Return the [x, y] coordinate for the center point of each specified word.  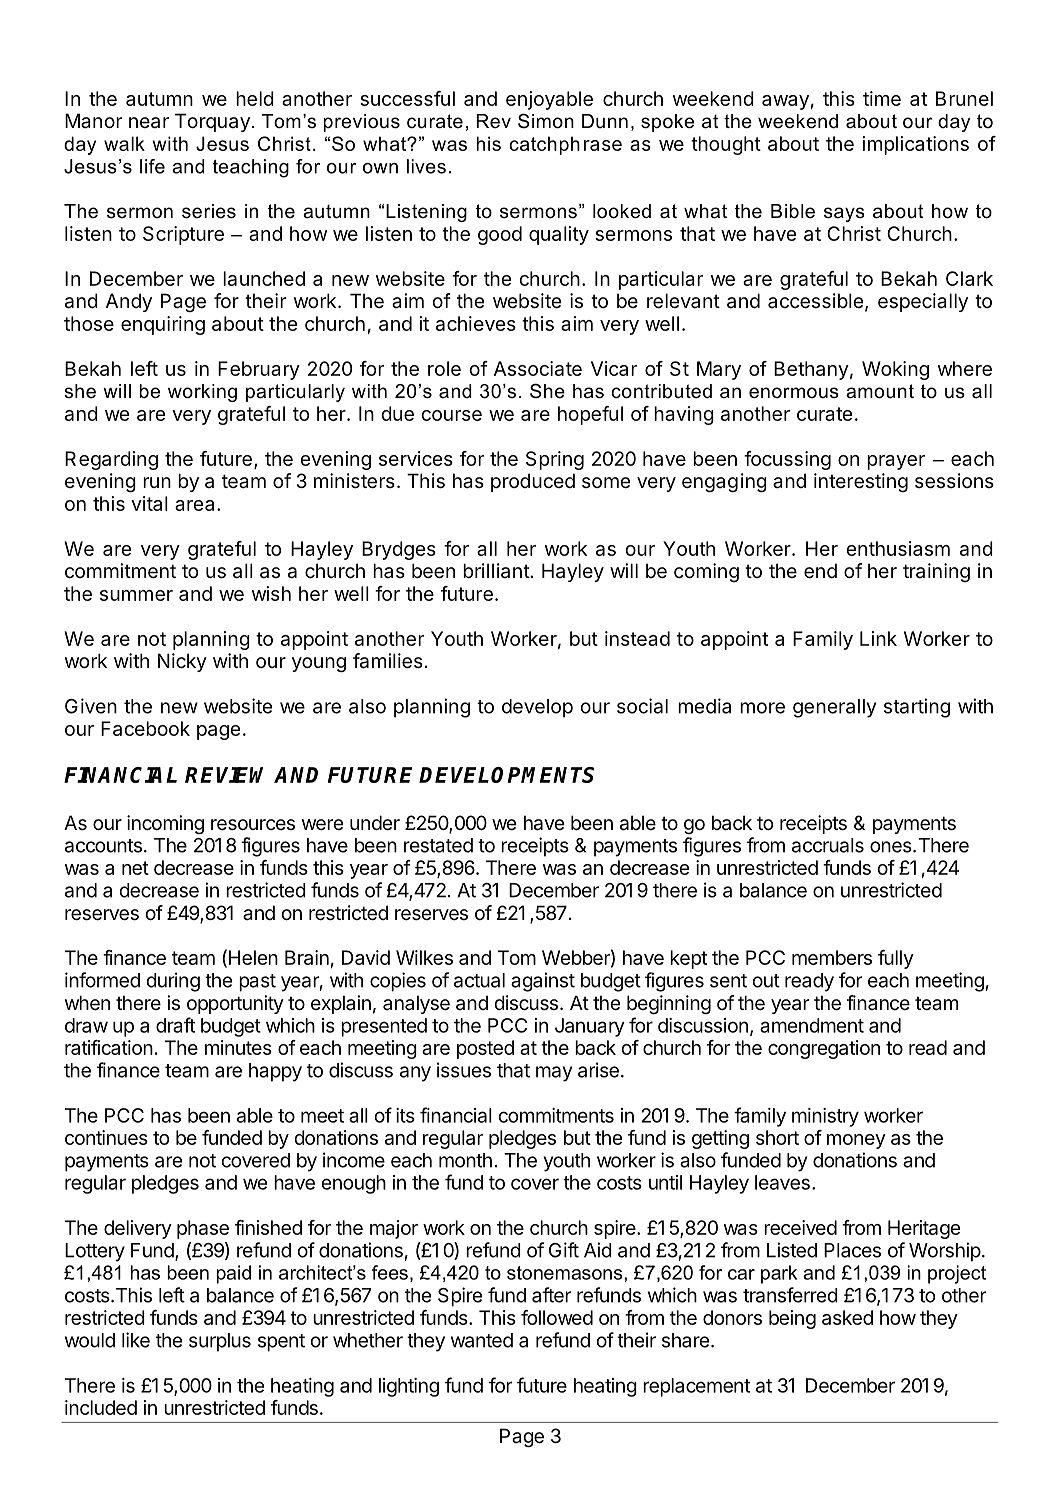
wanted [482, 1340]
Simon [546, 121]
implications [916, 145]
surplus [220, 1342]
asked [847, 1317]
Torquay [212, 122]
